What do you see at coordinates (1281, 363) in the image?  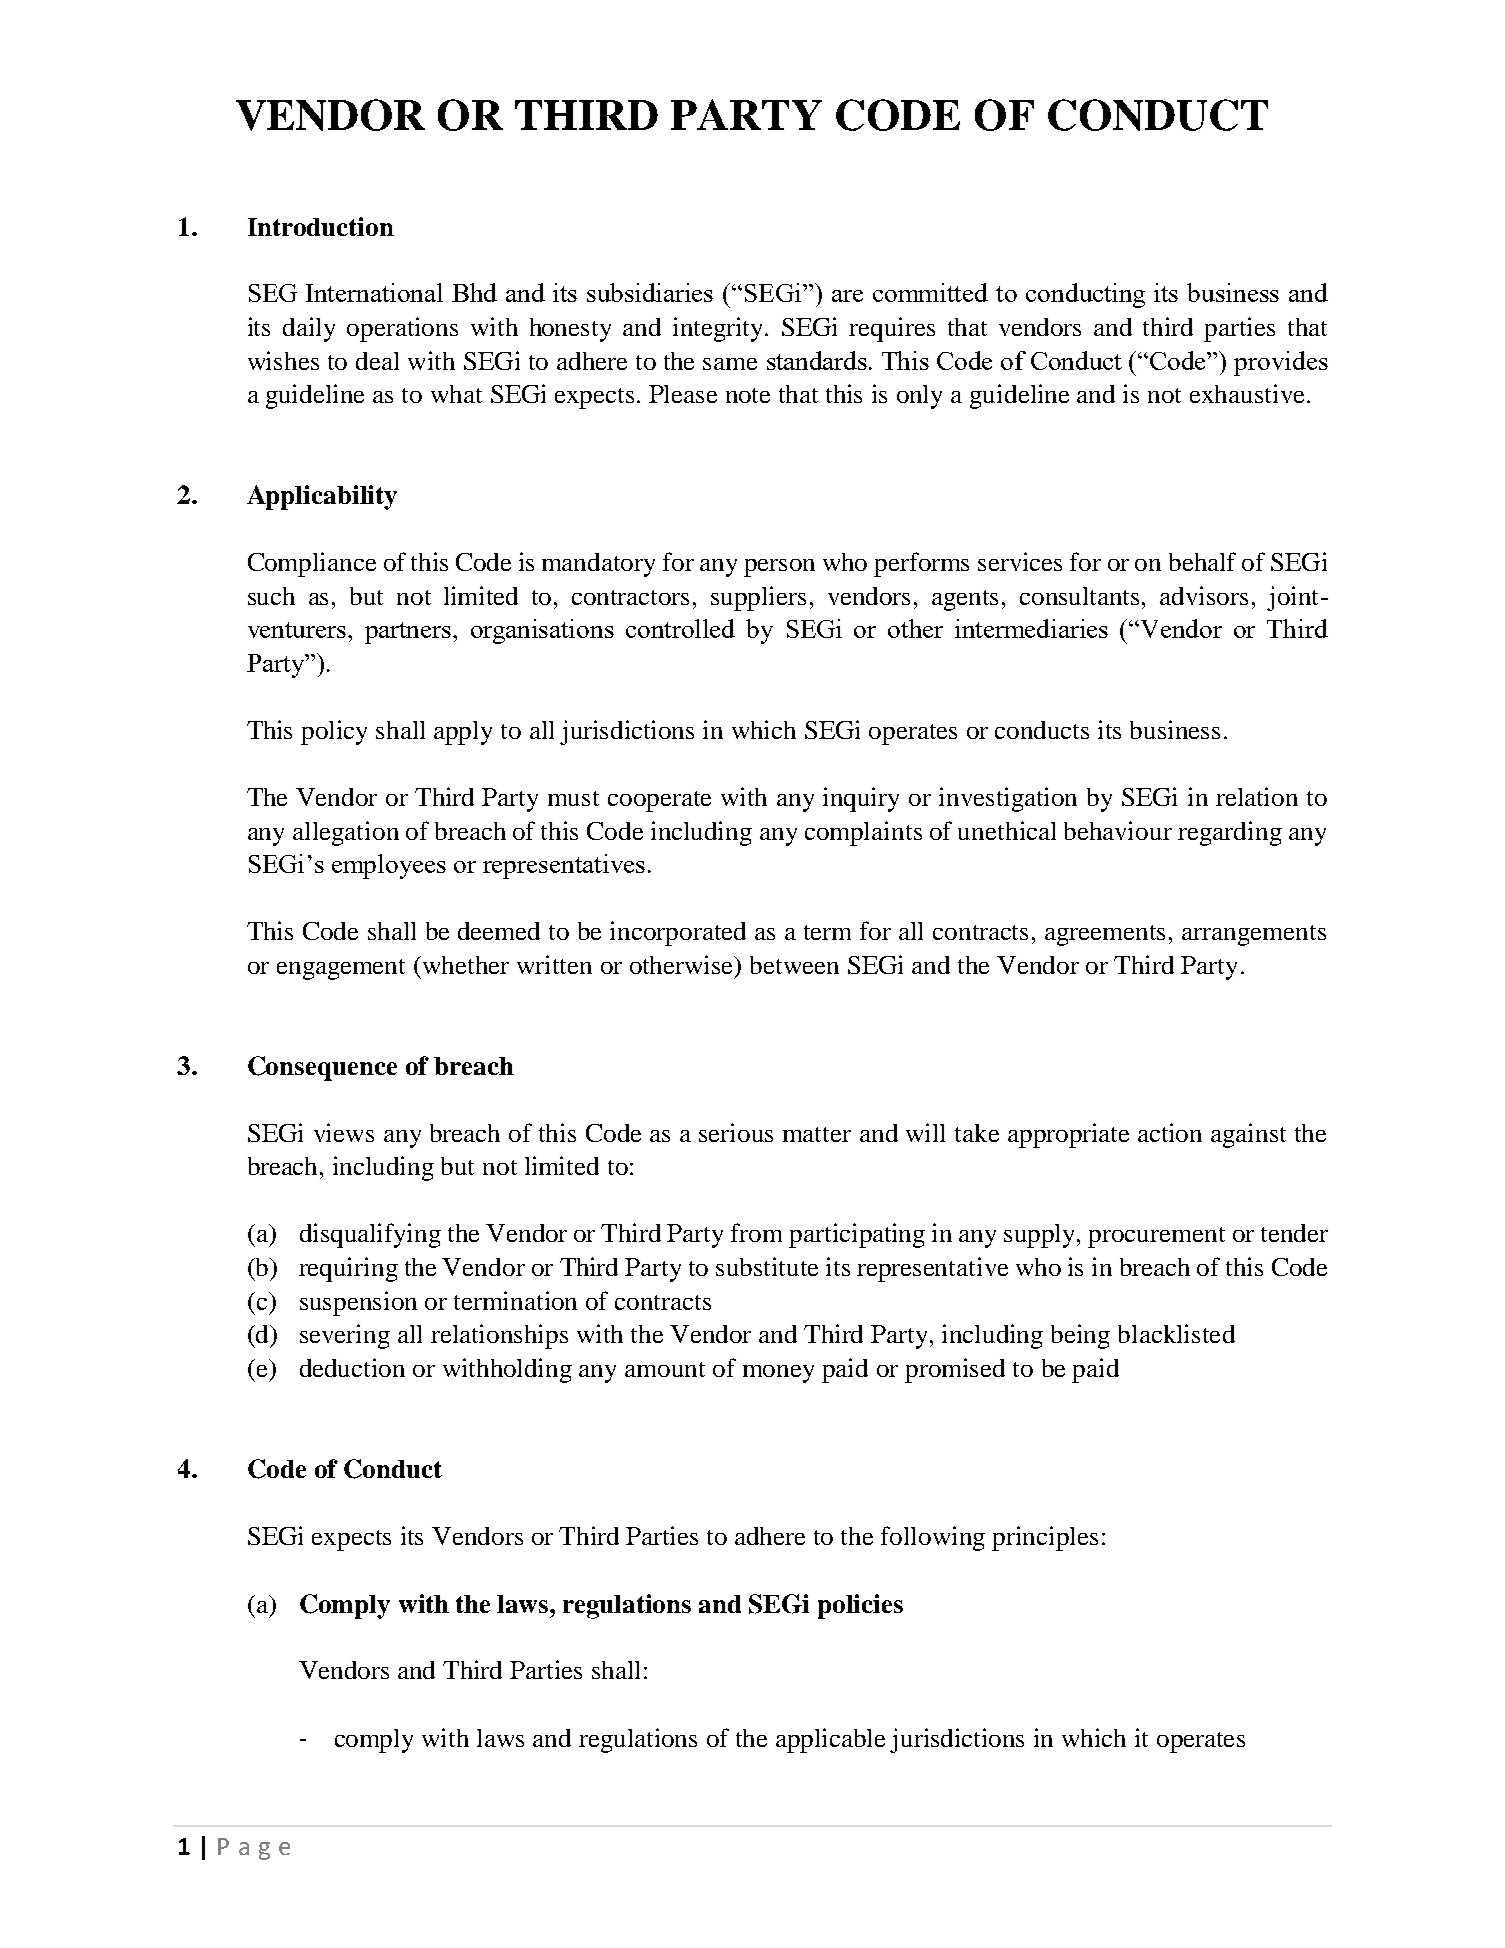 I see `provides` at bounding box center [1281, 363].
